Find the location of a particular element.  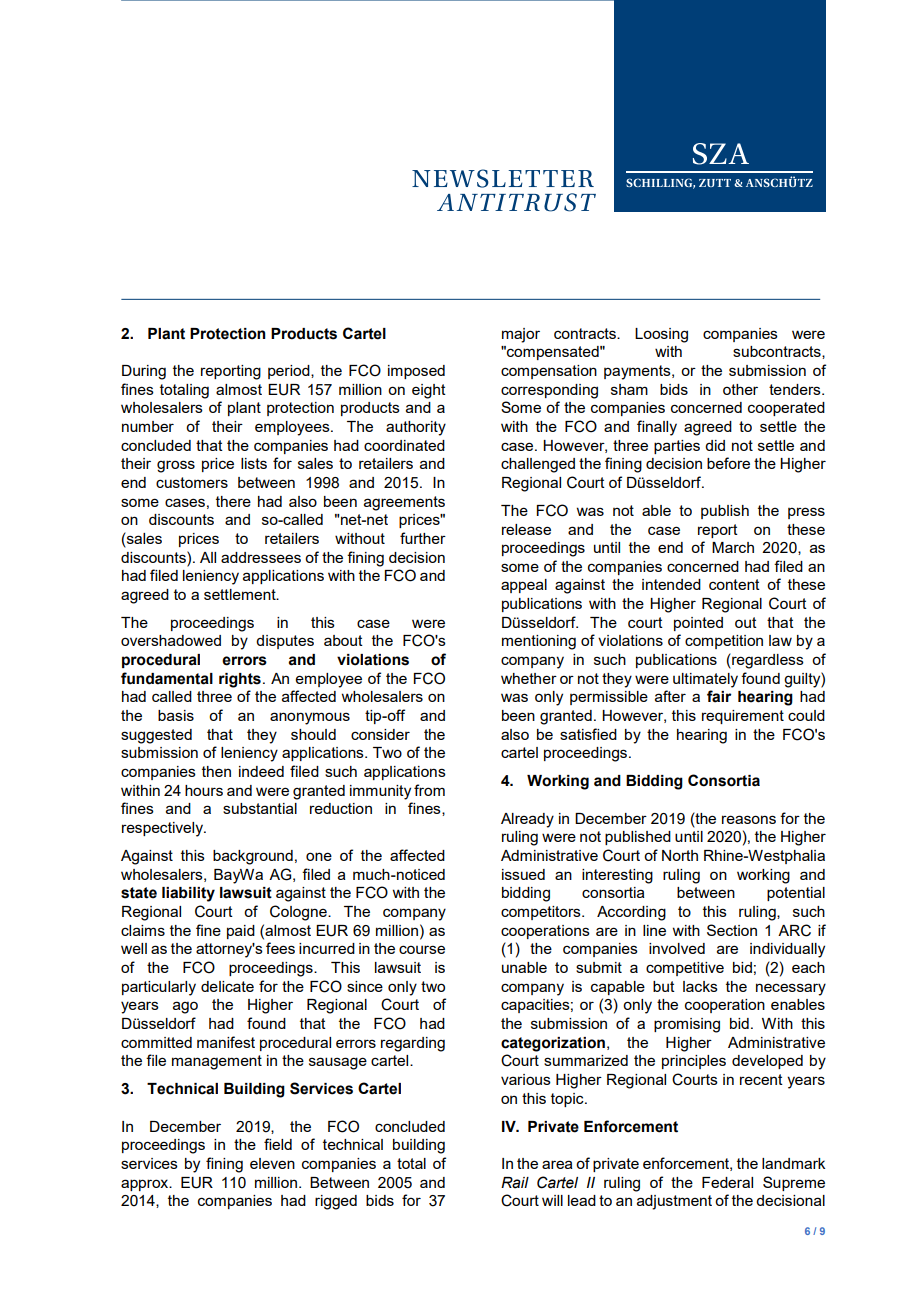

eleven is located at coordinates (272, 1163).
